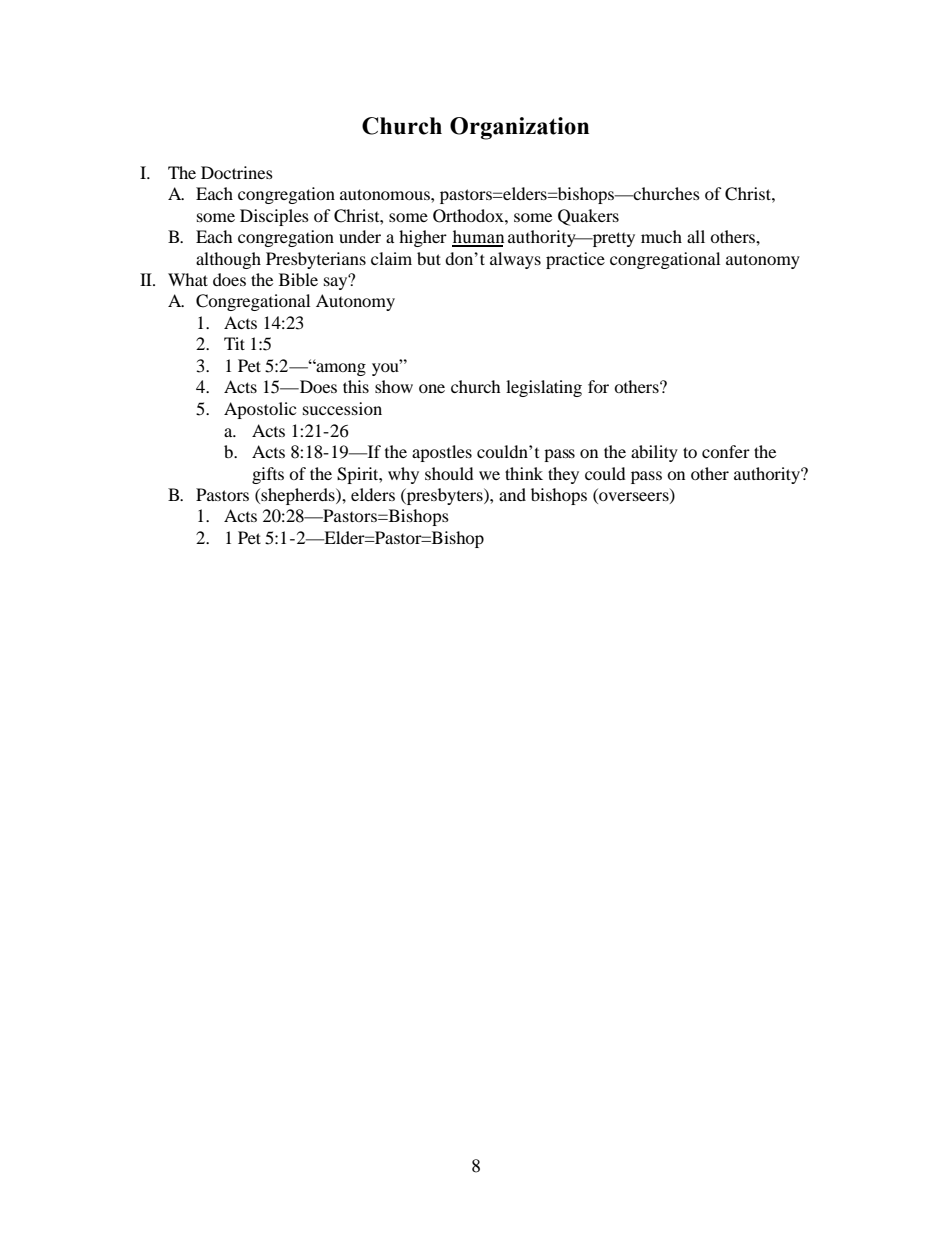  Describe the element at coordinates (588, 217) in the screenshot. I see `Quakers` at that location.
